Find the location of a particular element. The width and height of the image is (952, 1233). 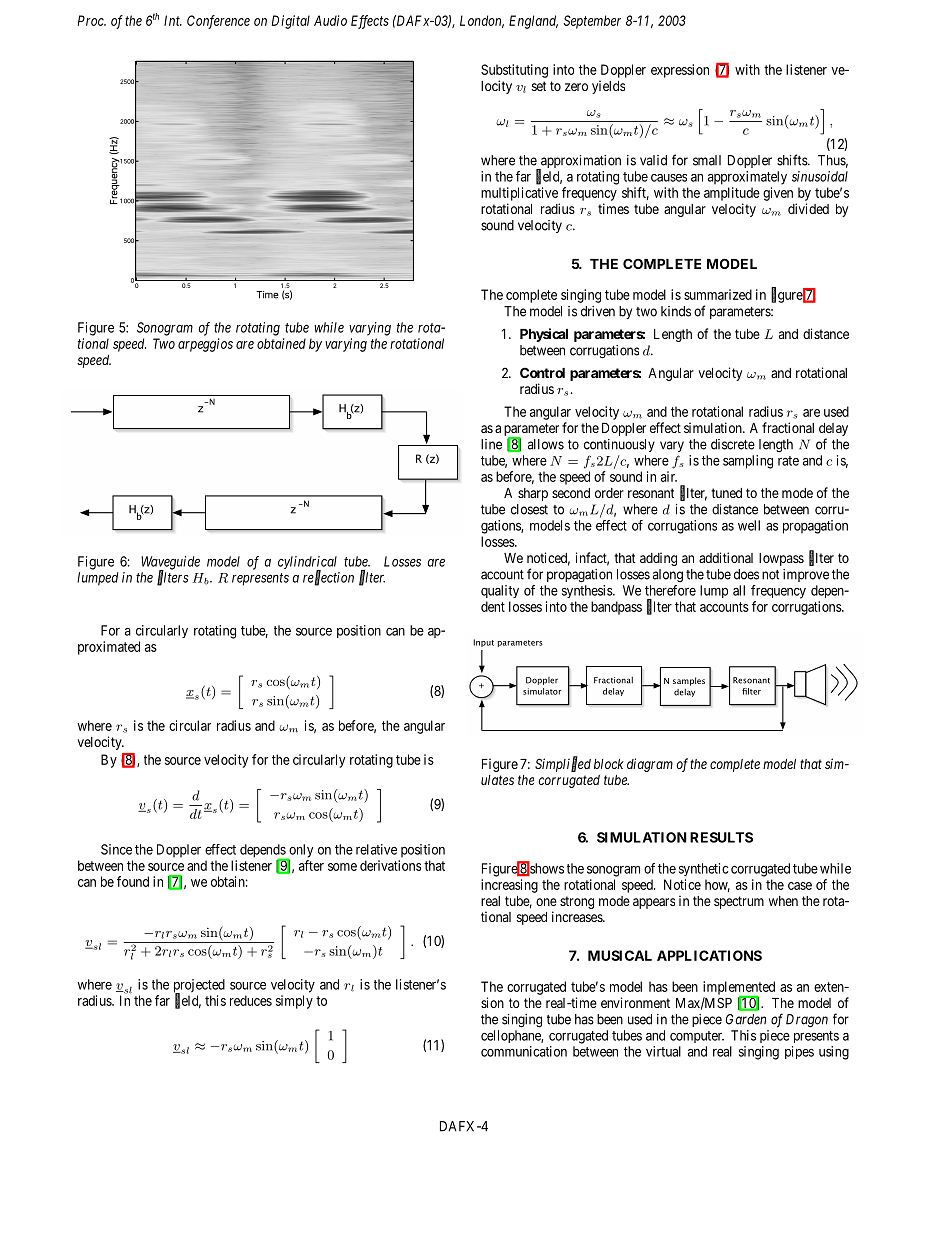

Garden is located at coordinates (746, 1019).
